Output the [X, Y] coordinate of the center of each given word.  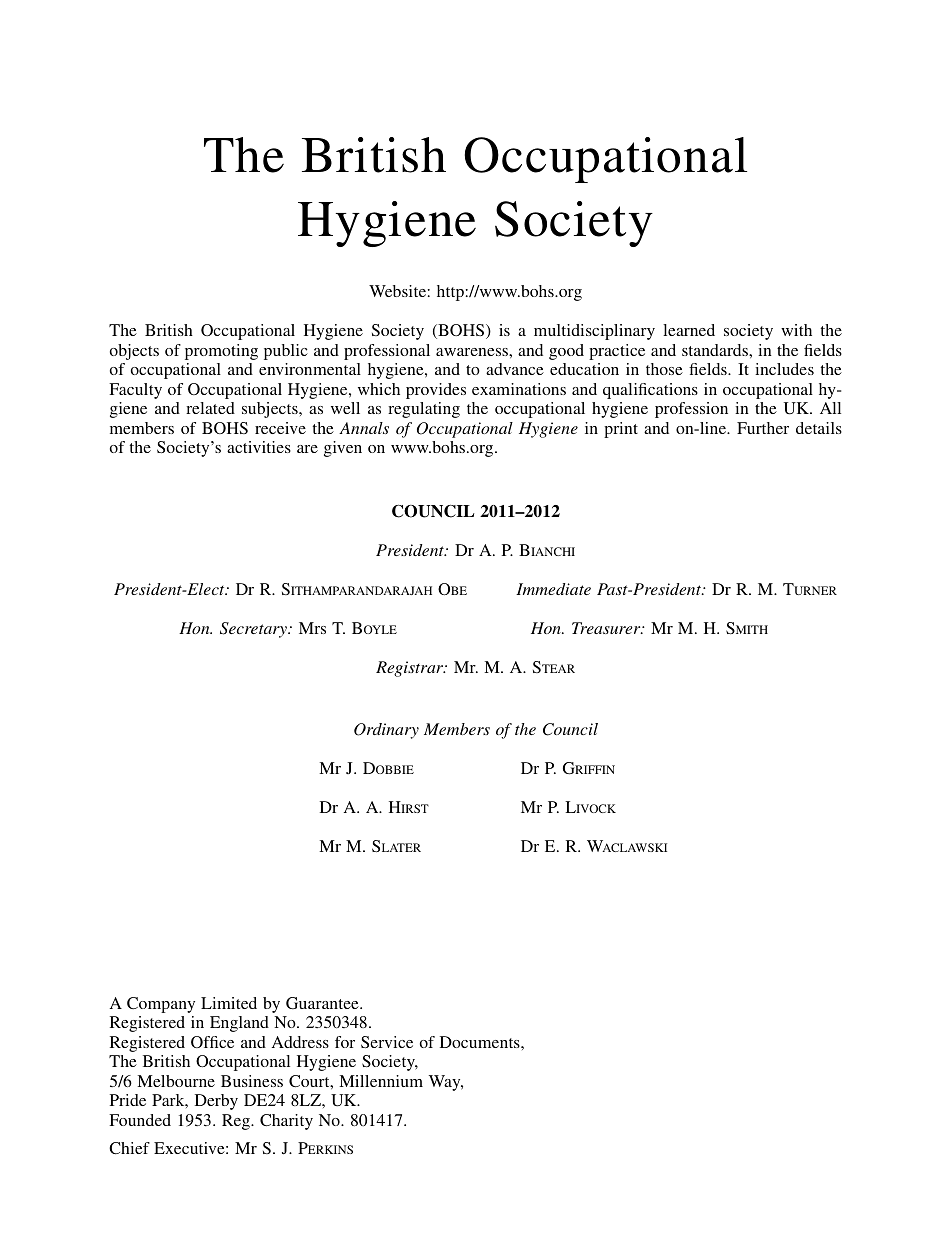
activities [259, 447]
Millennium [381, 1081]
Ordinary [386, 731]
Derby [216, 1102]
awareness [473, 352]
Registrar [411, 669]
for [345, 1042]
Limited [229, 1003]
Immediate [553, 589]
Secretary [254, 630]
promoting [221, 352]
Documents [481, 1042]
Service [387, 1042]
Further [763, 428]
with [796, 330]
